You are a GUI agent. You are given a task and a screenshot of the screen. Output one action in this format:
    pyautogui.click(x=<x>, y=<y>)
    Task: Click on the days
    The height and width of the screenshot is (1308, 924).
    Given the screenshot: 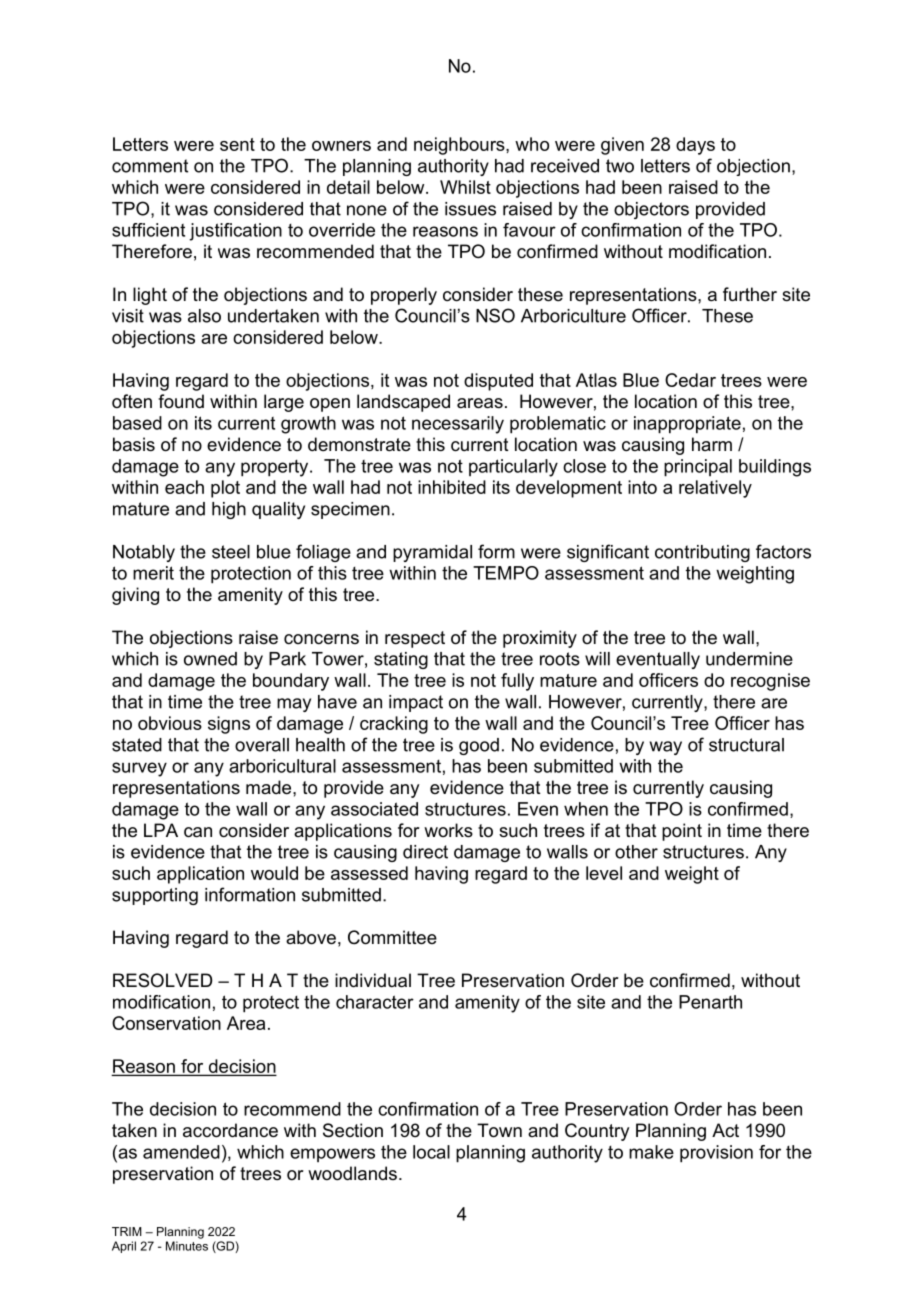 What is the action you would take?
    pyautogui.click(x=695, y=146)
